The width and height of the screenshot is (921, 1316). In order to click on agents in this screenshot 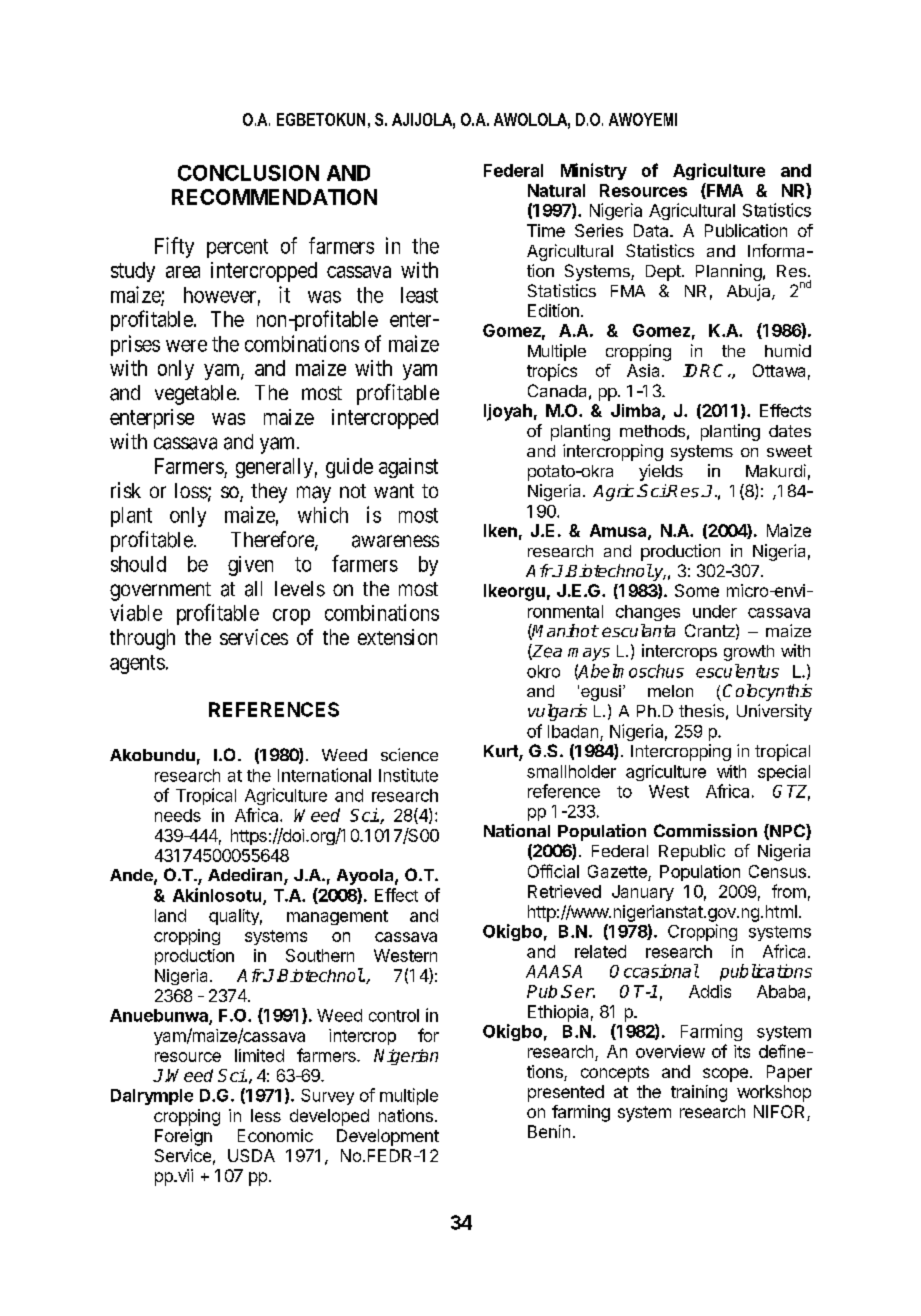, I will do `click(137, 664)`.
